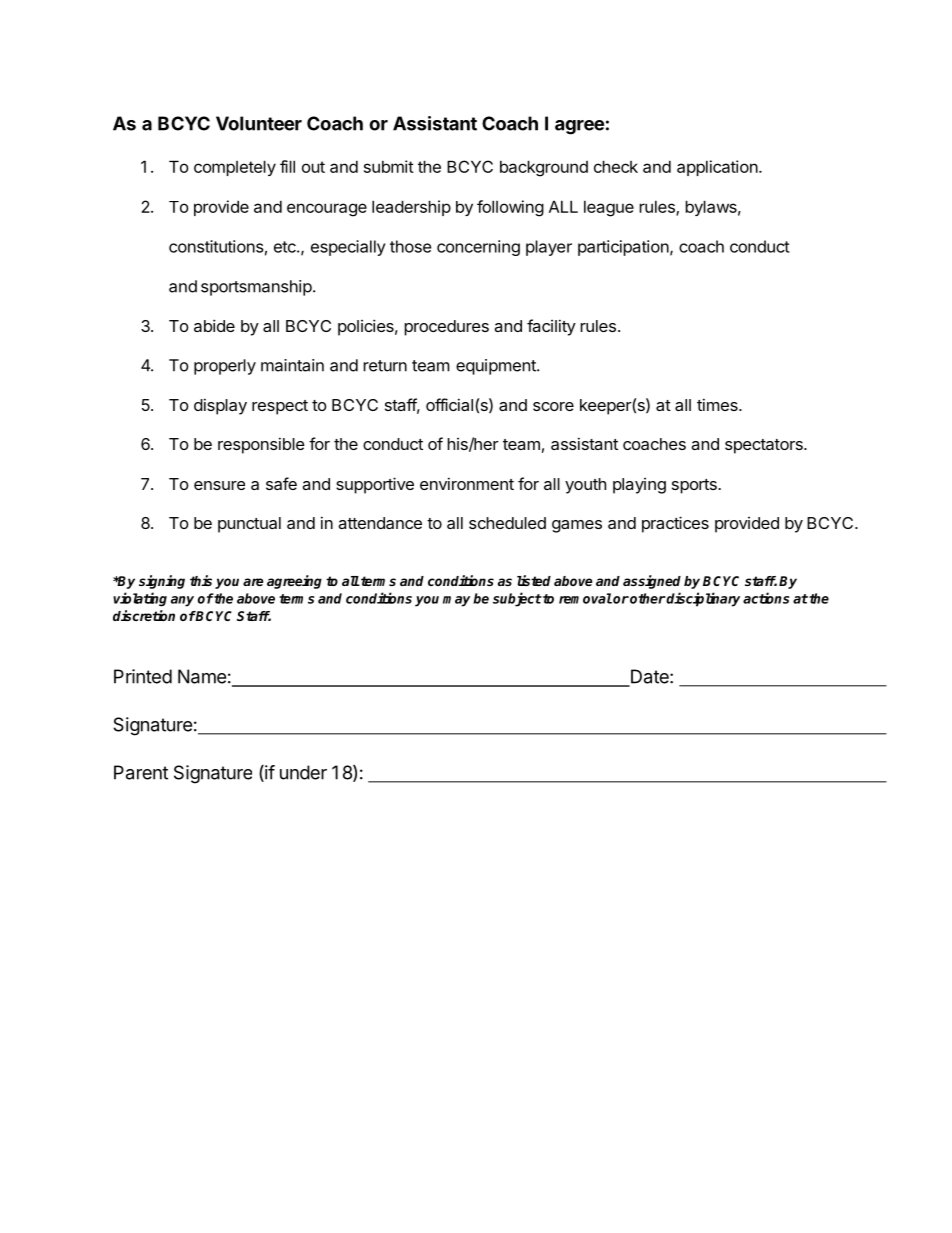 The height and width of the image is (1233, 952). What do you see at coordinates (717, 168) in the image?
I see `application` at bounding box center [717, 168].
